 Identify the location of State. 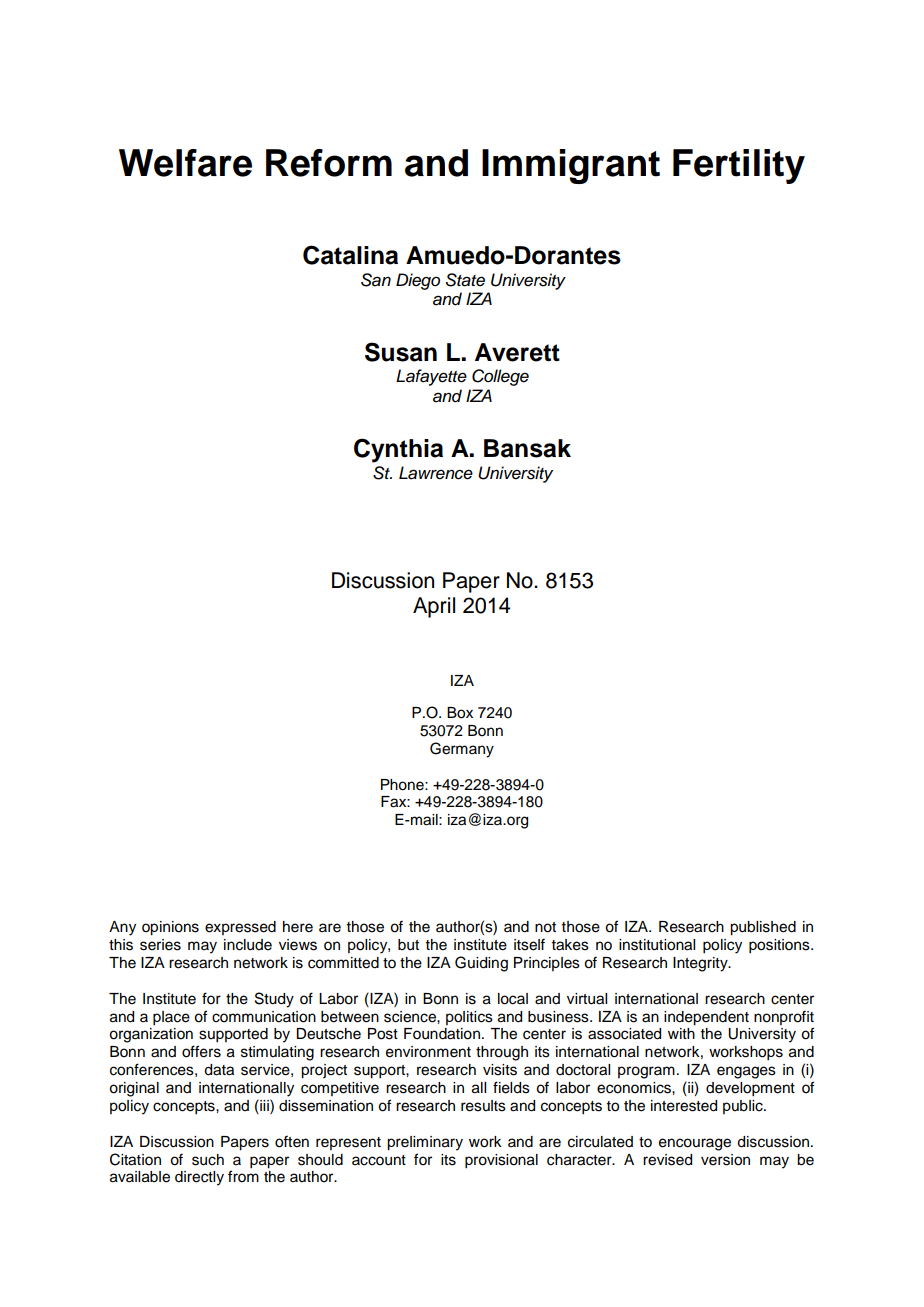
(465, 280).
